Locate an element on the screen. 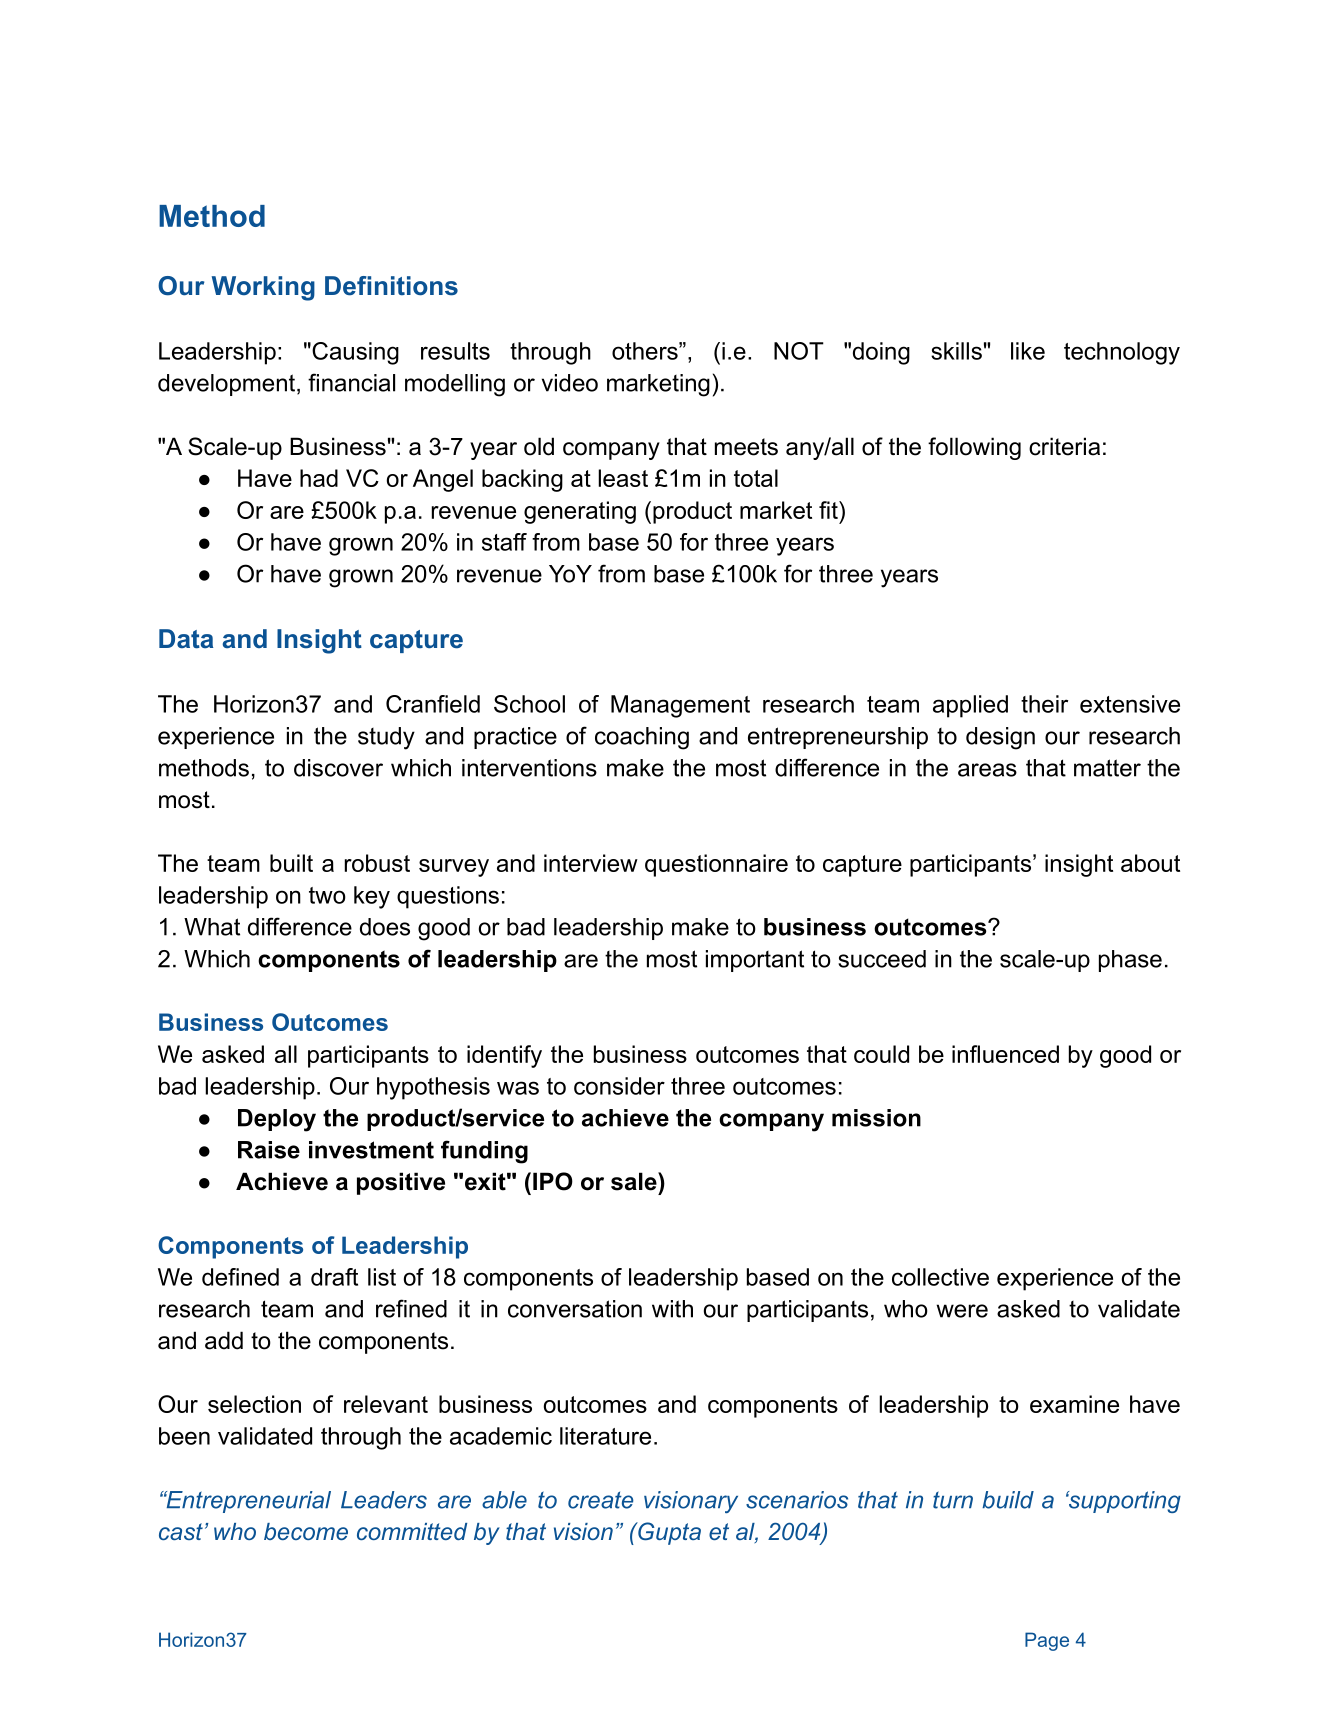  video is located at coordinates (570, 383).
